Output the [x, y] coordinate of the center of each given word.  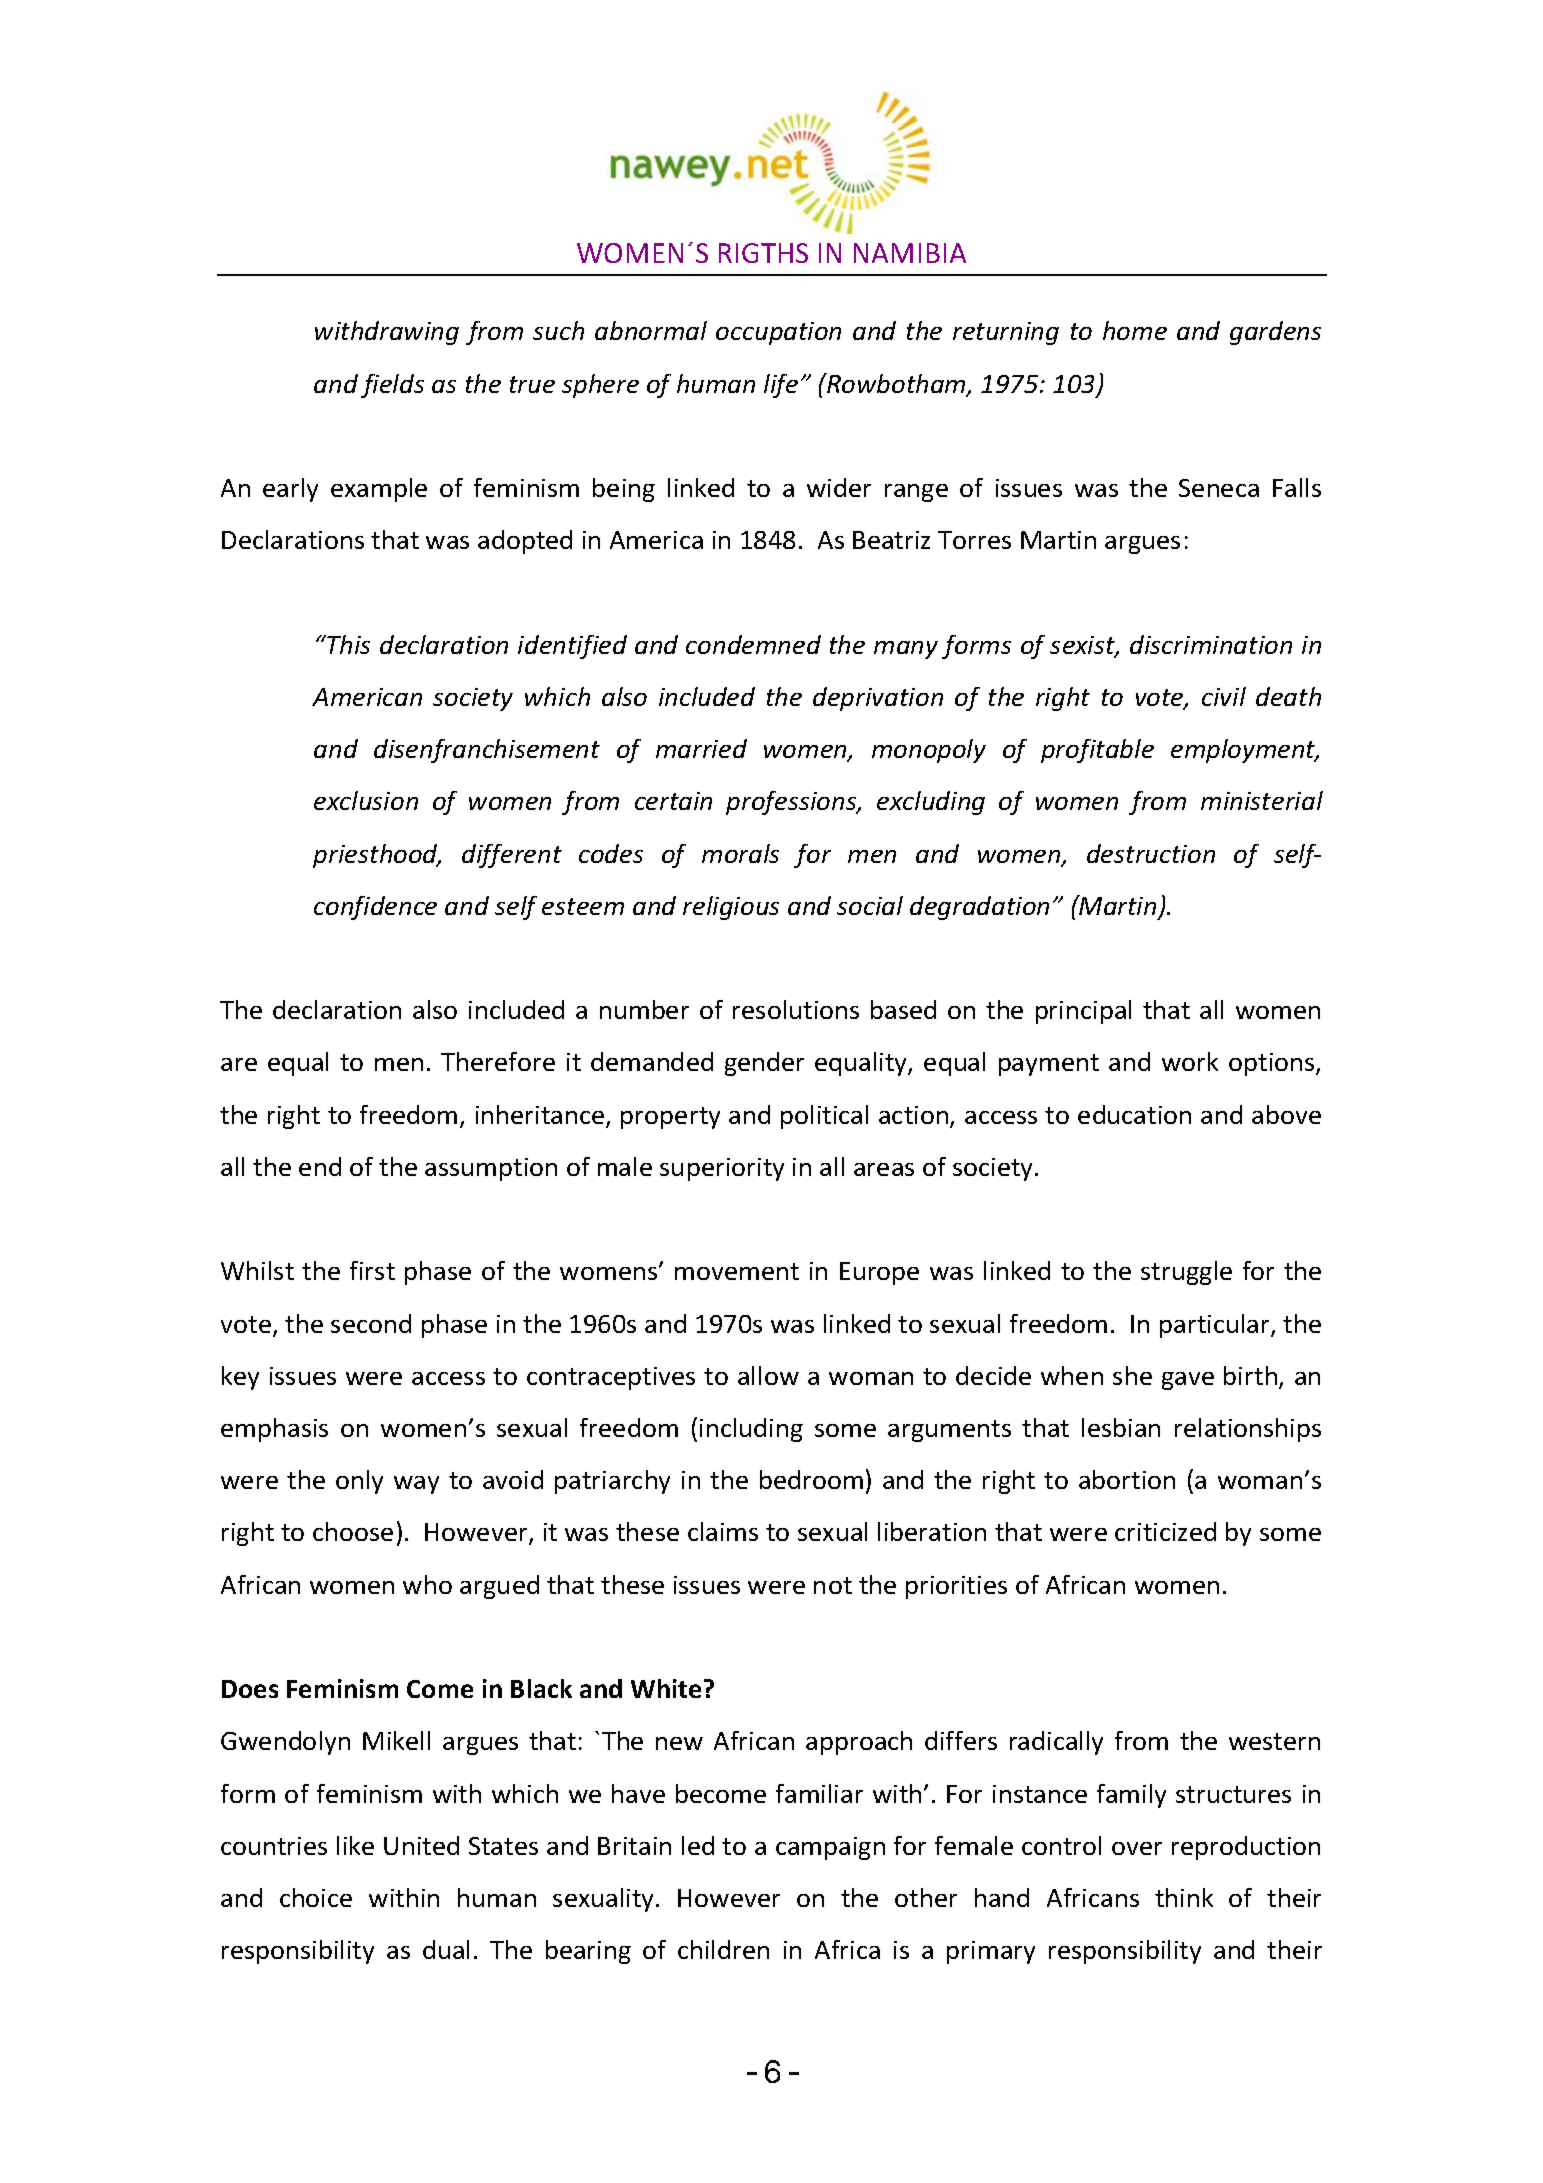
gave [1188, 1381]
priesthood [376, 856]
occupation [778, 333]
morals [740, 853]
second [371, 1323]
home [1135, 330]
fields [392, 386]
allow [768, 1375]
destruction [1151, 853]
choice [316, 1897]
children [723, 1949]
